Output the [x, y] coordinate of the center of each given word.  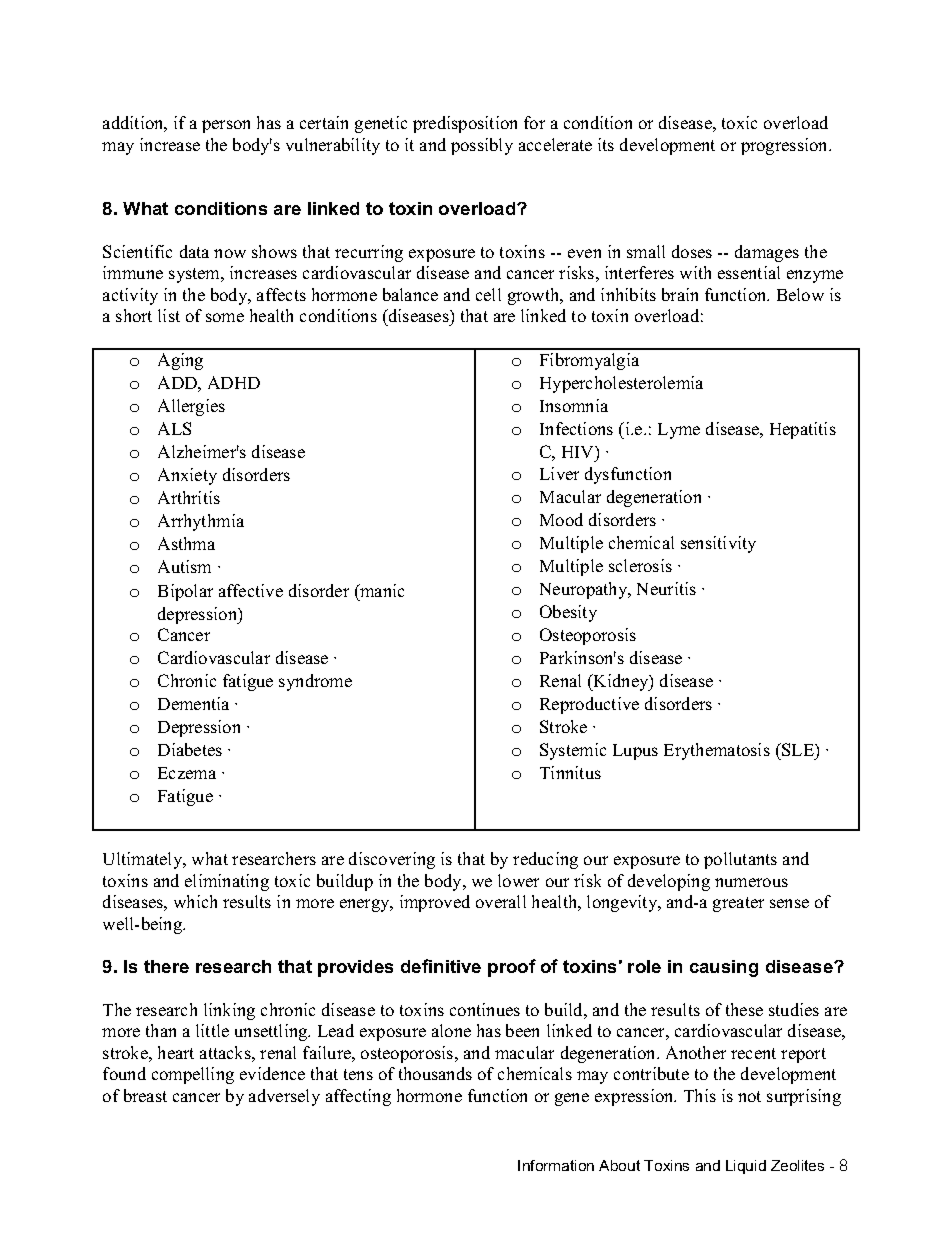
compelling [193, 1075]
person [226, 126]
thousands [435, 1073]
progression [786, 146]
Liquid [746, 1167]
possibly [482, 146]
